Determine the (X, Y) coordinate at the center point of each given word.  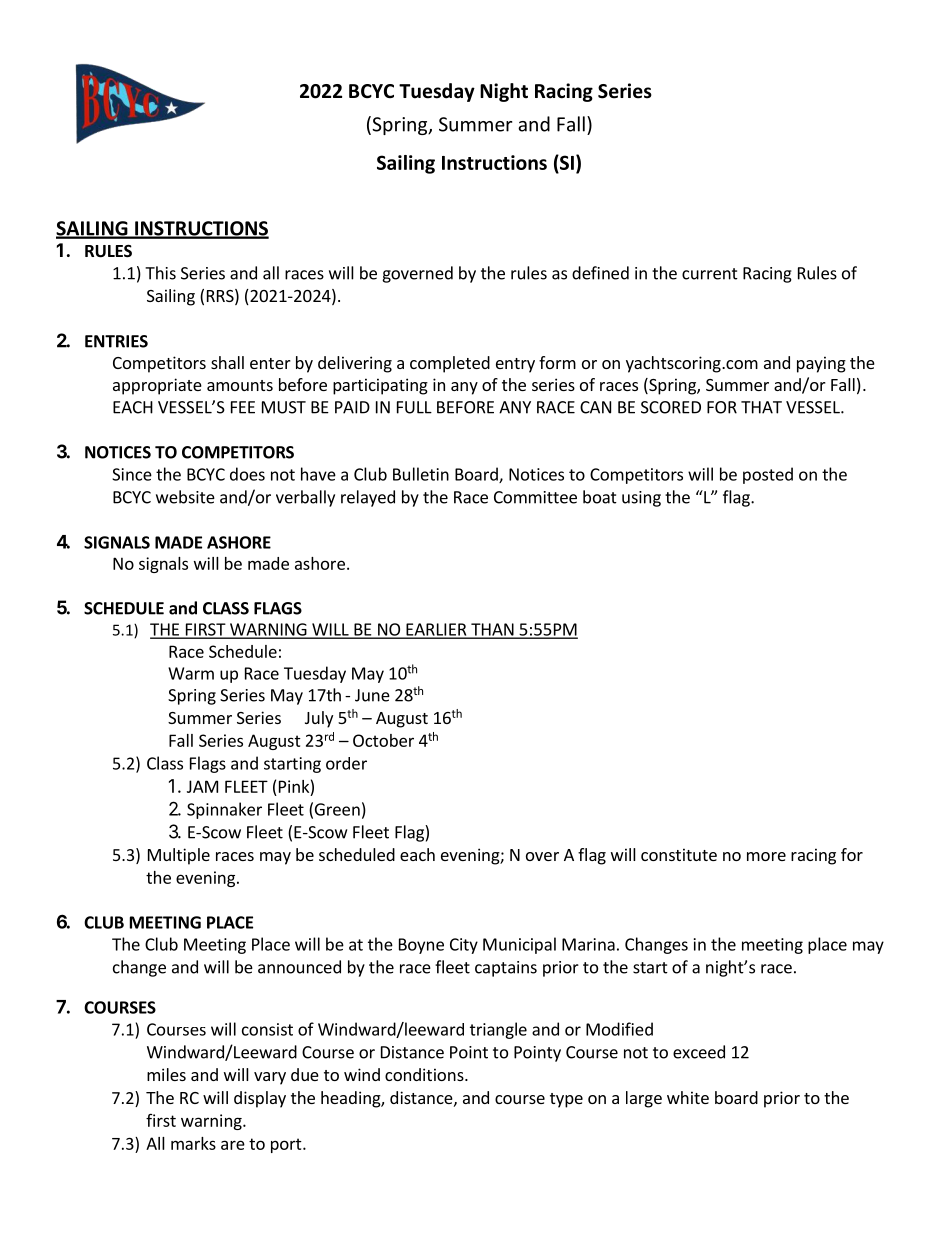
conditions (425, 1074)
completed (450, 364)
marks (193, 1143)
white (688, 1097)
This (160, 273)
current (710, 274)
